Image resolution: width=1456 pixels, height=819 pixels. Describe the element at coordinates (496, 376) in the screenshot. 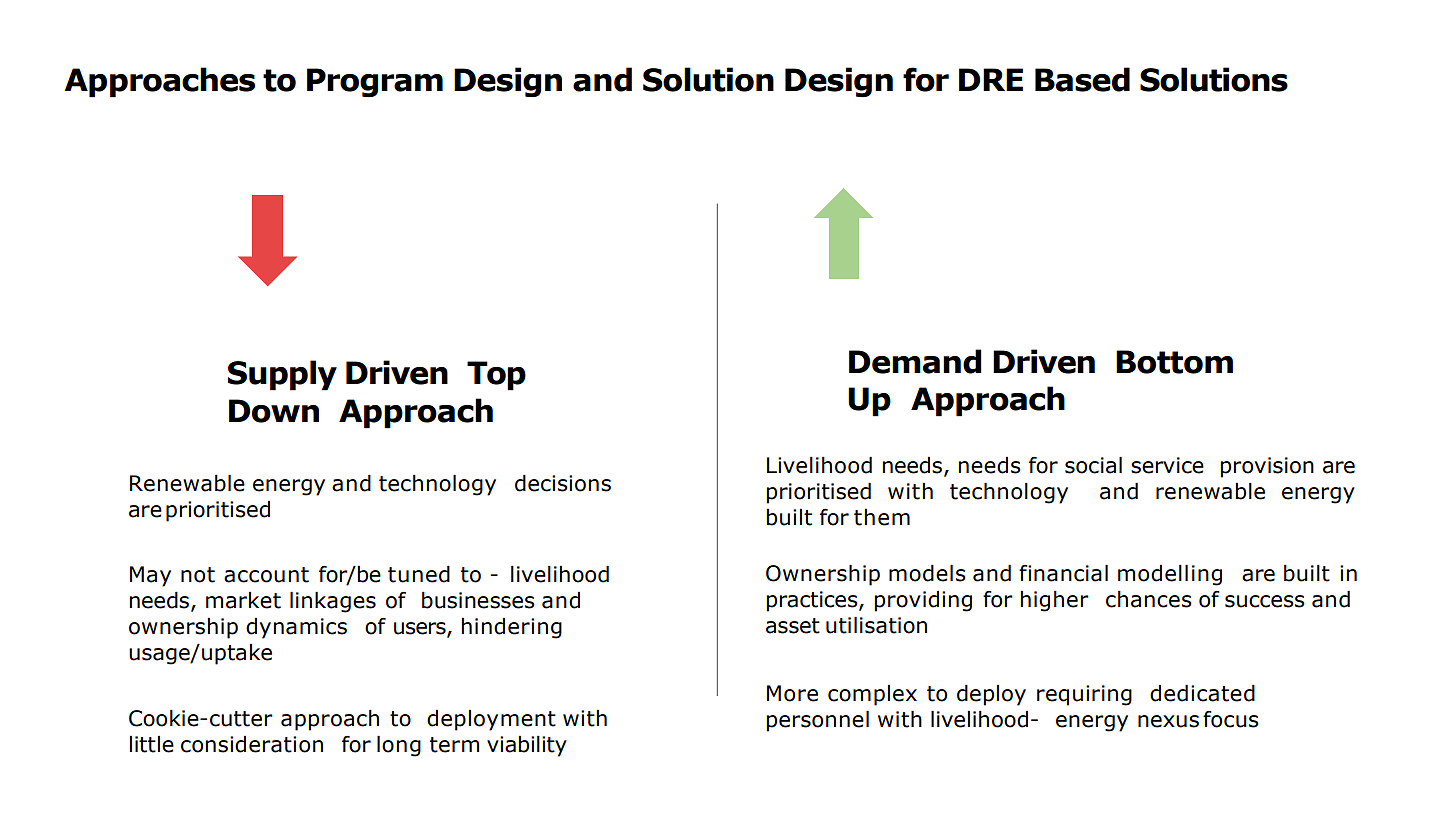

I see `Top` at that location.
